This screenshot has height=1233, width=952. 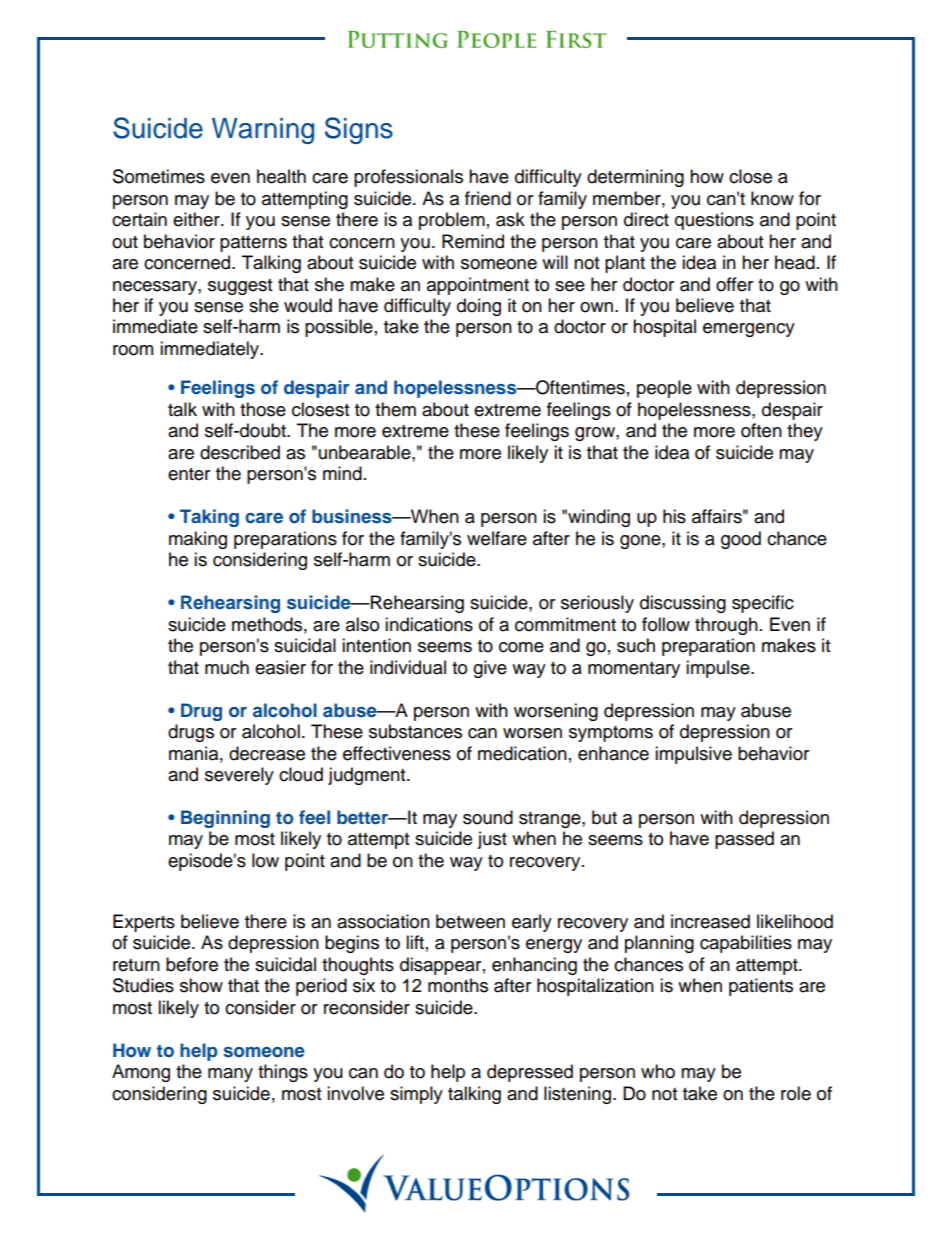 I want to click on friend, so click(x=488, y=198).
